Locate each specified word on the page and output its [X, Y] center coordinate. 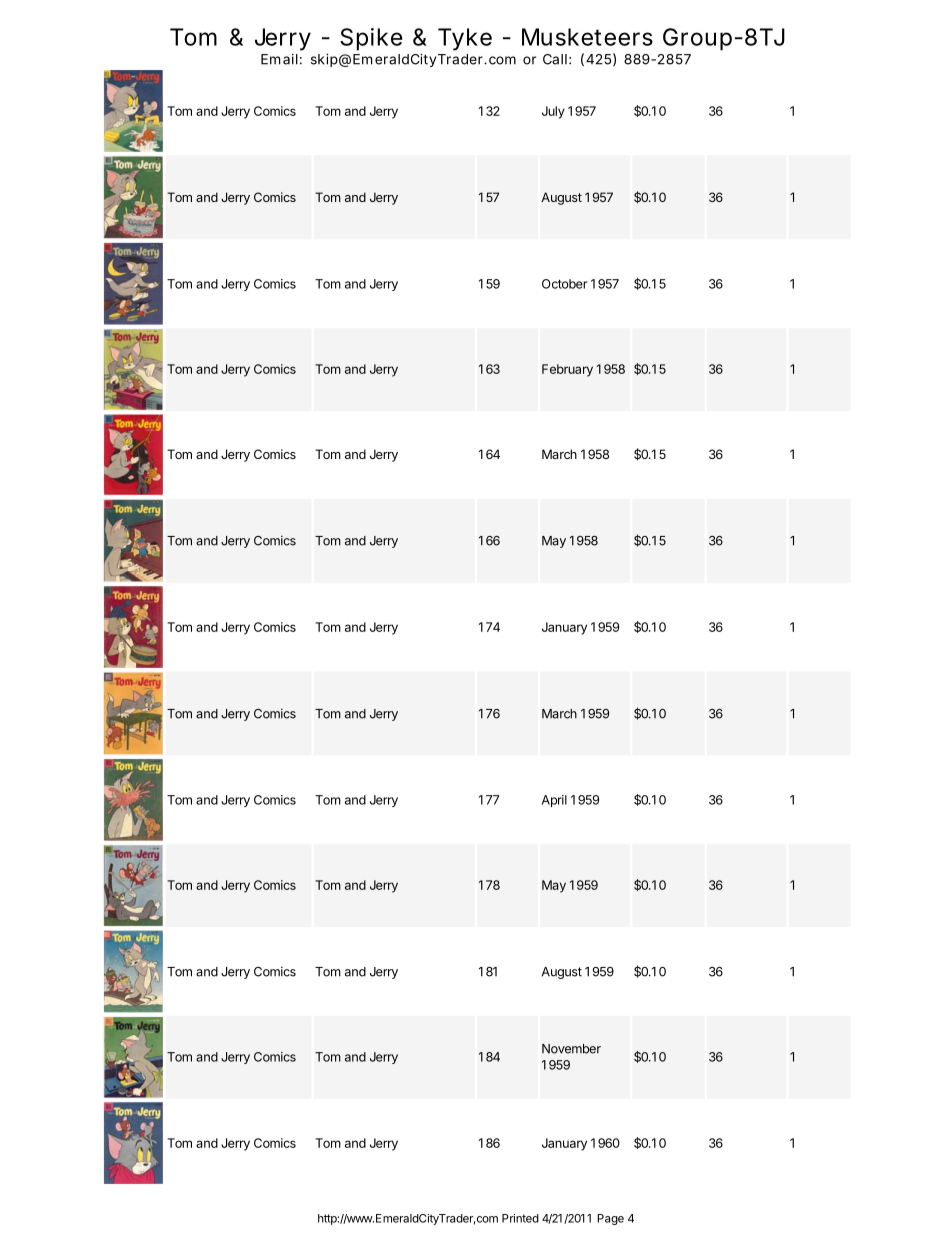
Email [279, 59]
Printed [520, 1218]
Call [555, 59]
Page [610, 1219]
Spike [371, 39]
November [571, 1049]
